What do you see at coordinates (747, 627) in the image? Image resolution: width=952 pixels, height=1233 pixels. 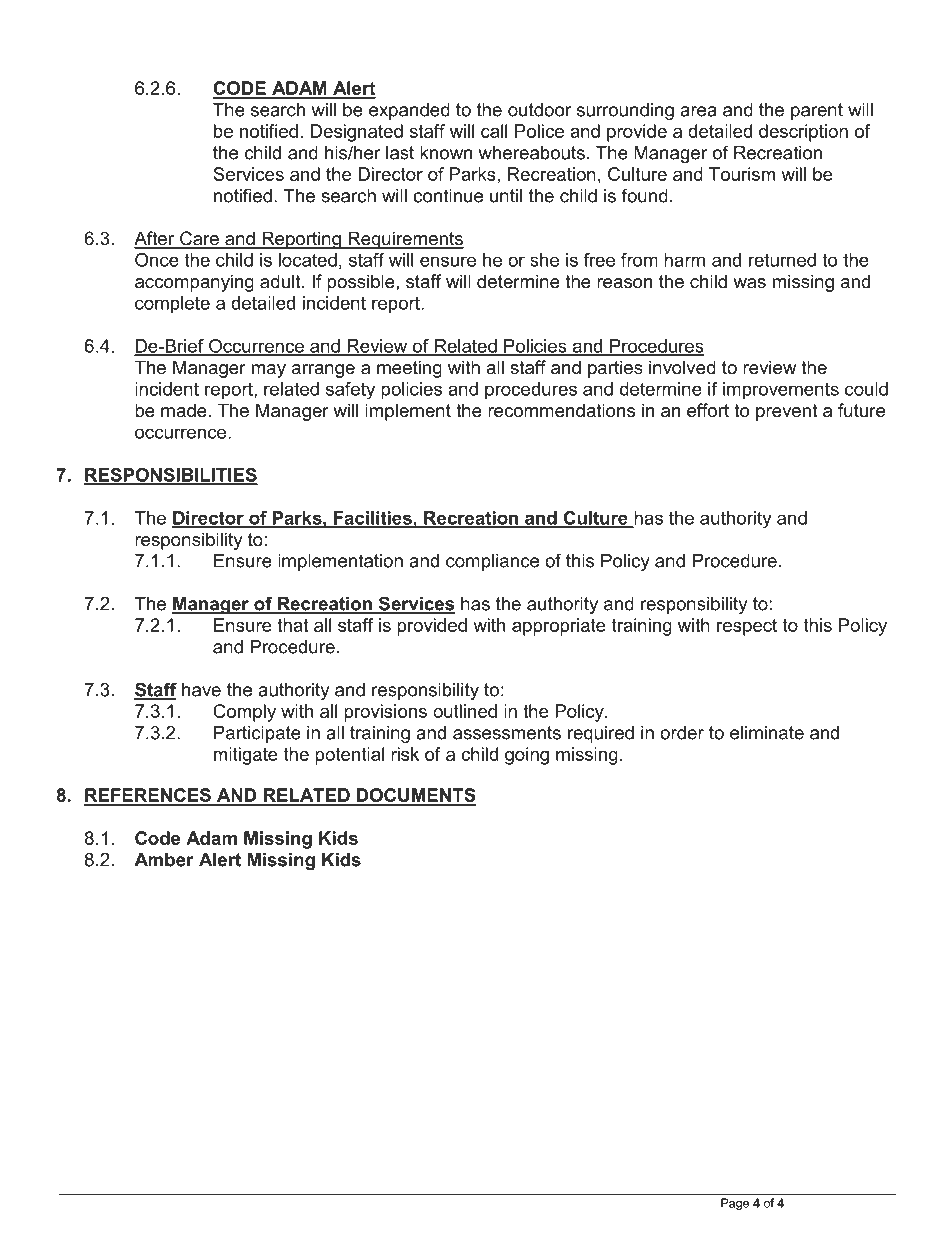 I see `respect` at bounding box center [747, 627].
